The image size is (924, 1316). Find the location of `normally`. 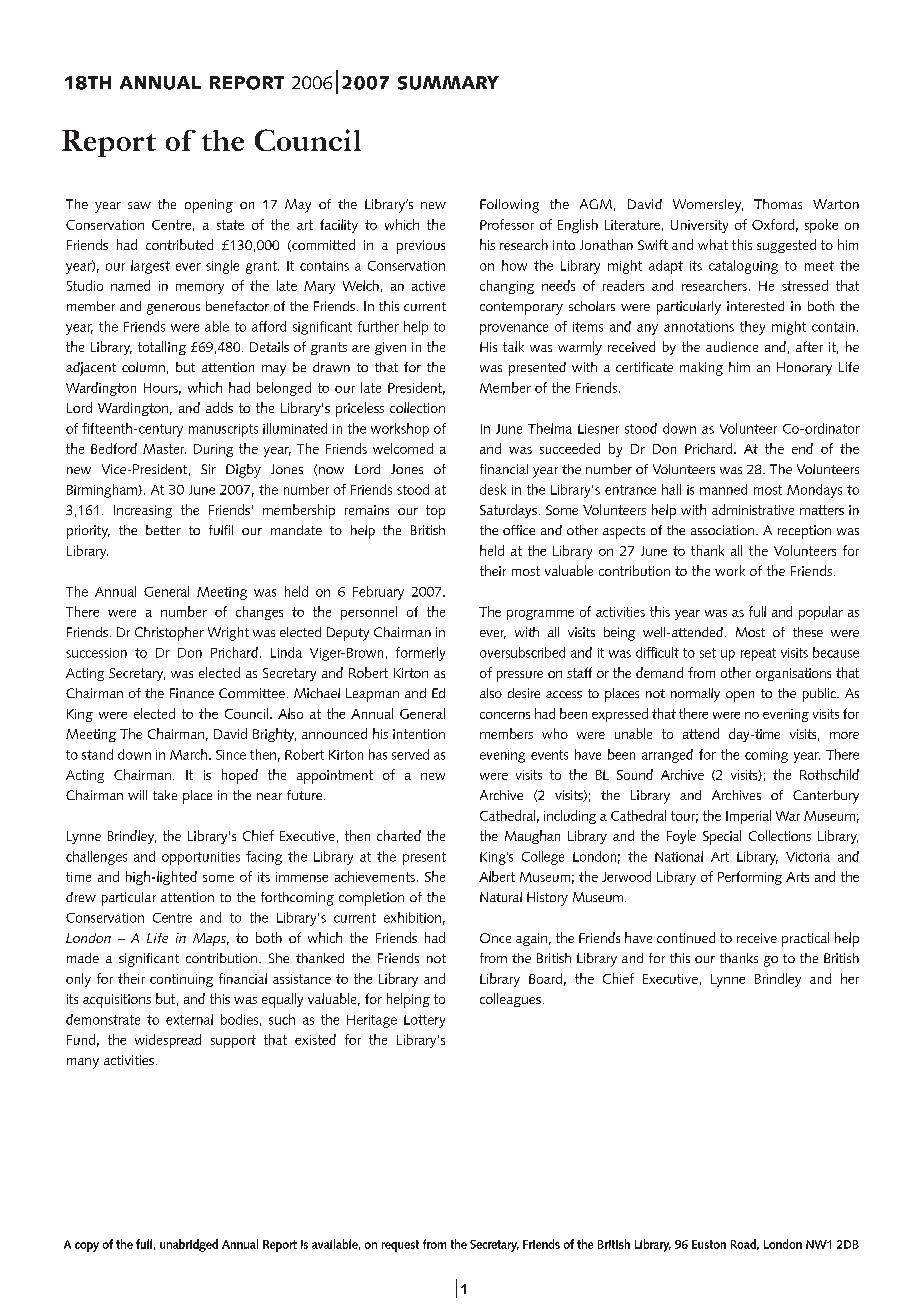

normally is located at coordinates (695, 695).
